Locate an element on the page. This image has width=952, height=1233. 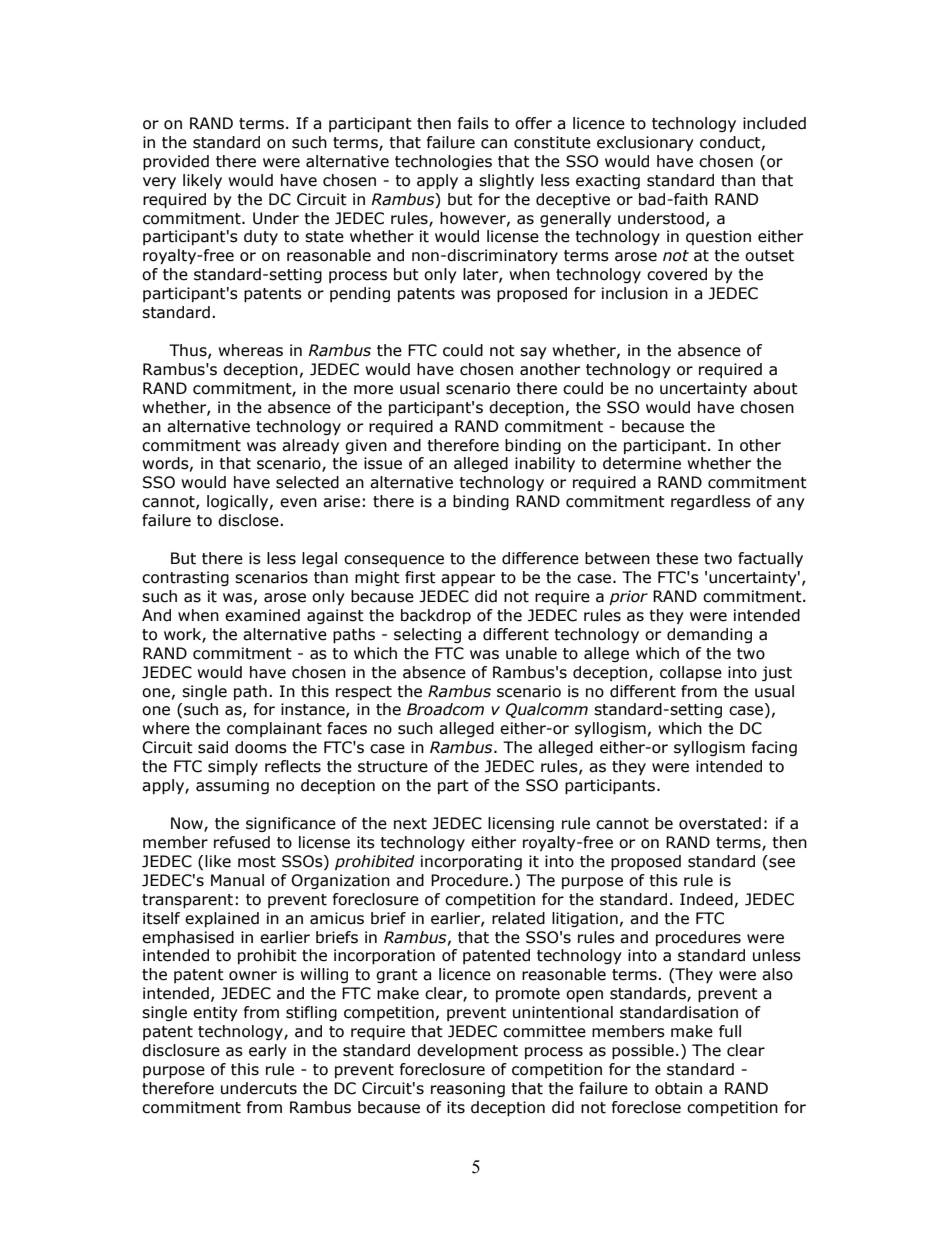
demanding is located at coordinates (709, 635).
